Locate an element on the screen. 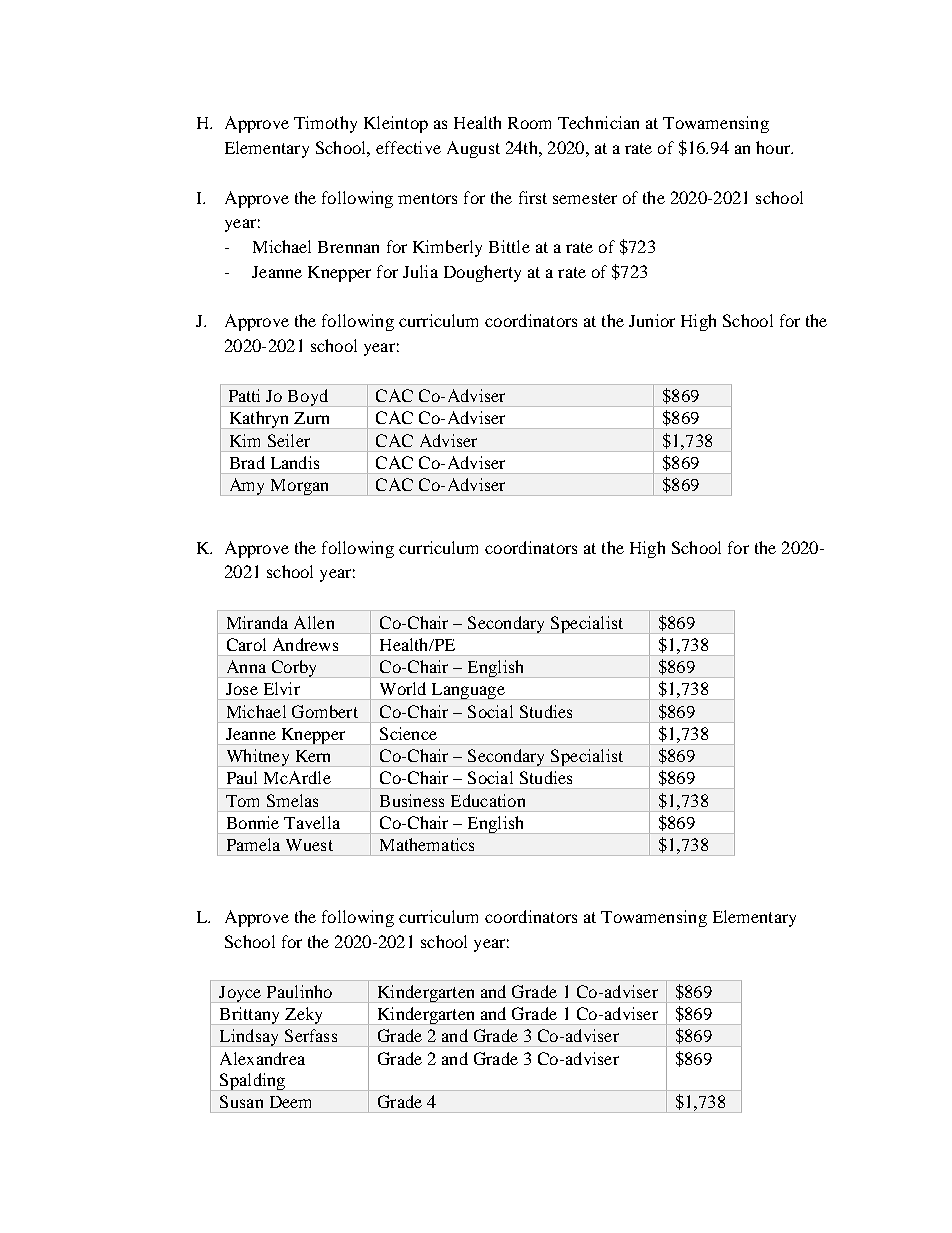  Corby is located at coordinates (294, 669).
